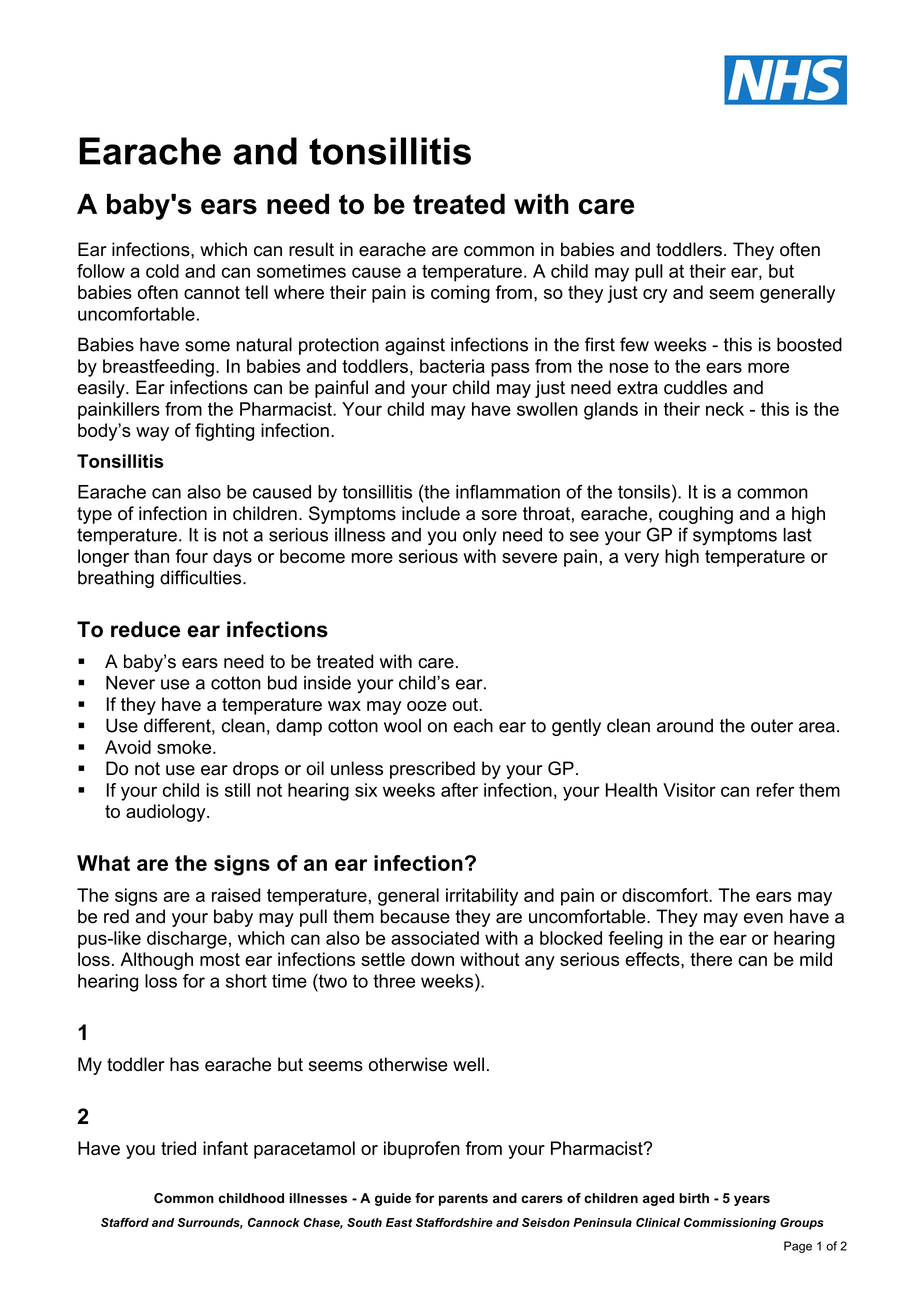 The width and height of the screenshot is (924, 1308). What do you see at coordinates (185, 747) in the screenshot?
I see `smoke` at bounding box center [185, 747].
